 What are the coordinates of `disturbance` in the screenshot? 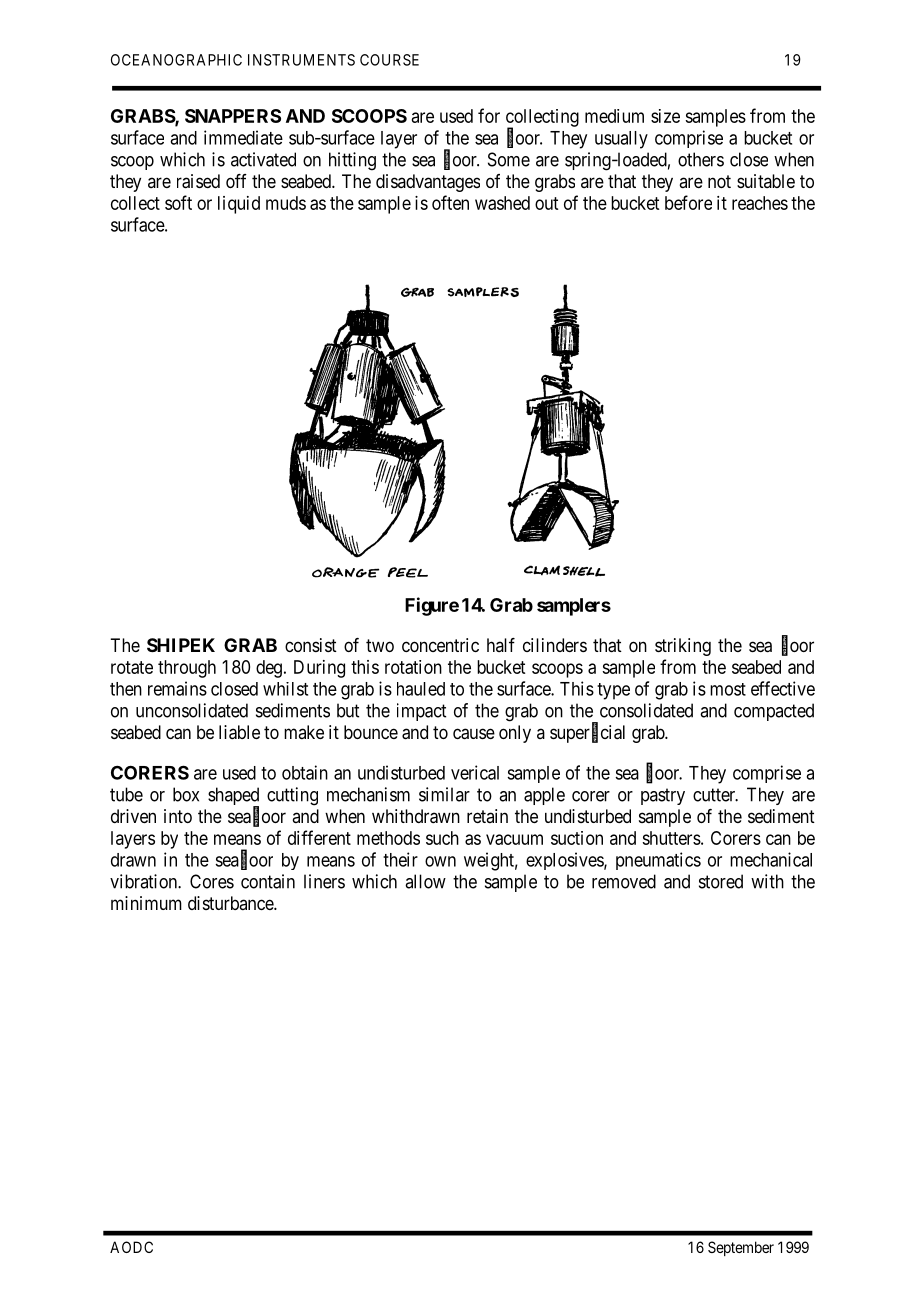 It's located at (231, 903).
